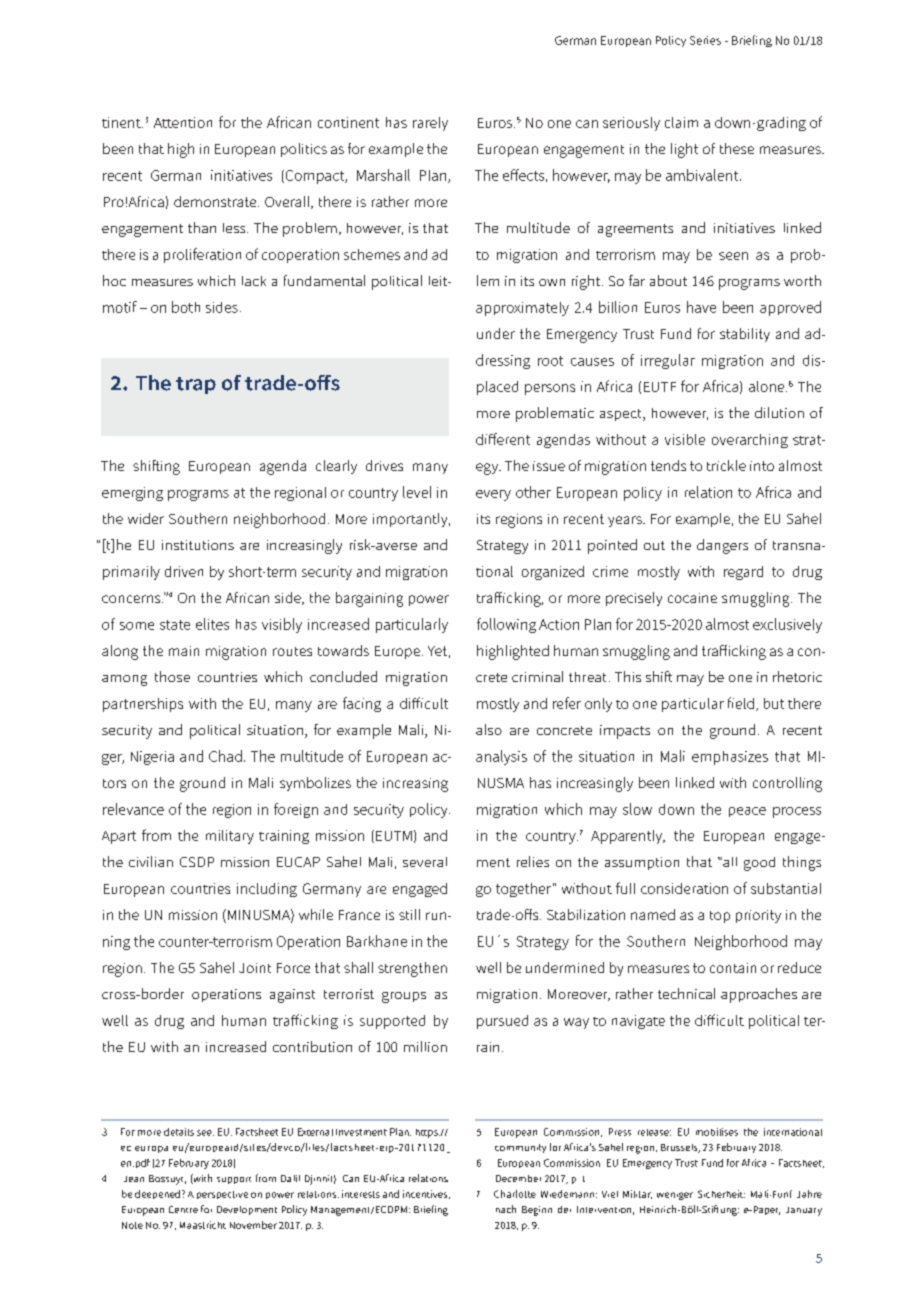 This screenshot has height=1308, width=924. Describe the element at coordinates (705, 40) in the screenshot. I see `Series` at that location.
